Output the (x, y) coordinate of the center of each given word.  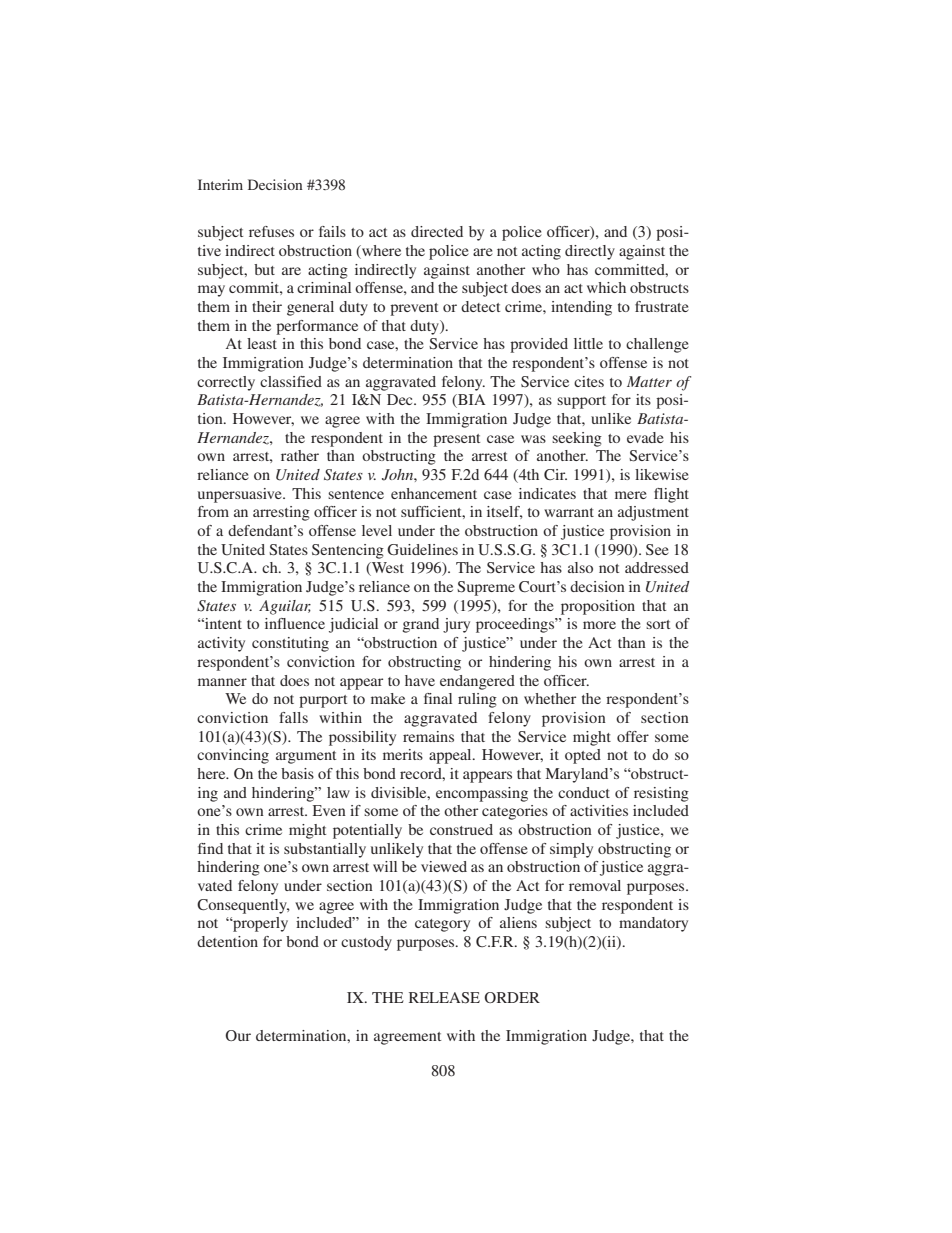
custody (366, 943)
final (438, 698)
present (456, 440)
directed (437, 231)
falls (293, 717)
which (606, 287)
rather (300, 455)
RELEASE (444, 998)
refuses (271, 231)
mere (631, 495)
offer (633, 736)
